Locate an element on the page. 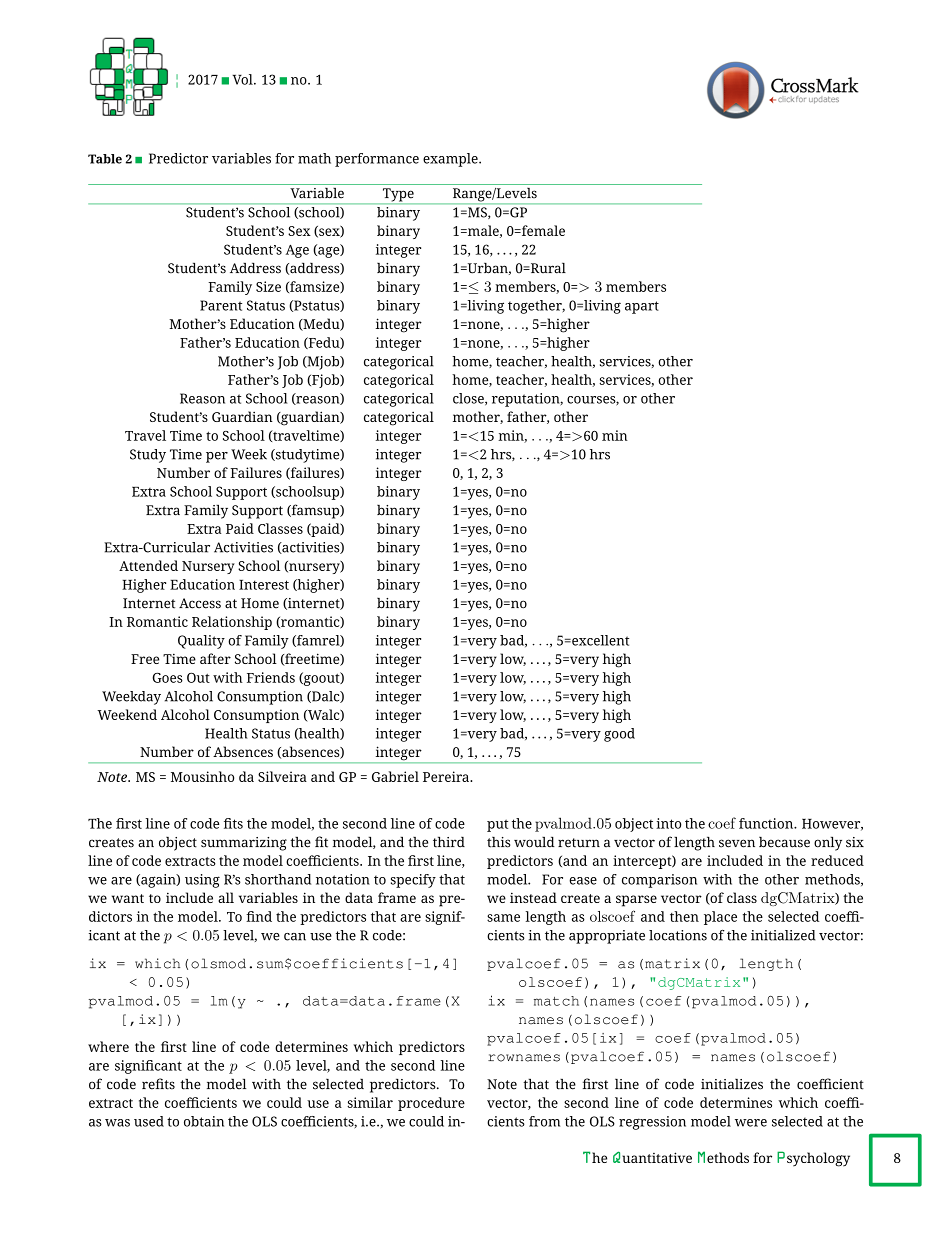 This document has height=1233, width=952. Pereira is located at coordinates (447, 776).
